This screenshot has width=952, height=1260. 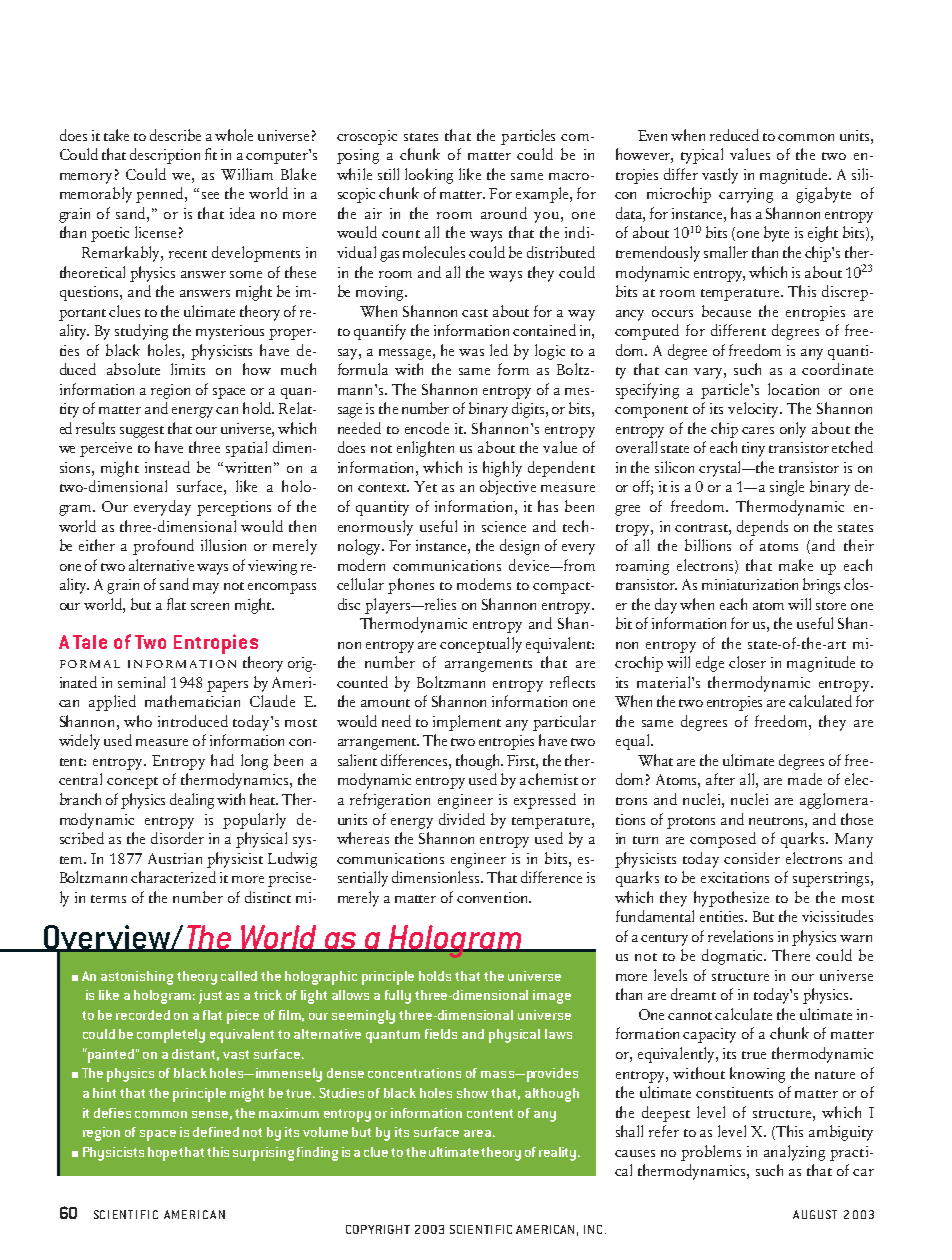 What do you see at coordinates (429, 176) in the screenshot?
I see `looking` at bounding box center [429, 176].
